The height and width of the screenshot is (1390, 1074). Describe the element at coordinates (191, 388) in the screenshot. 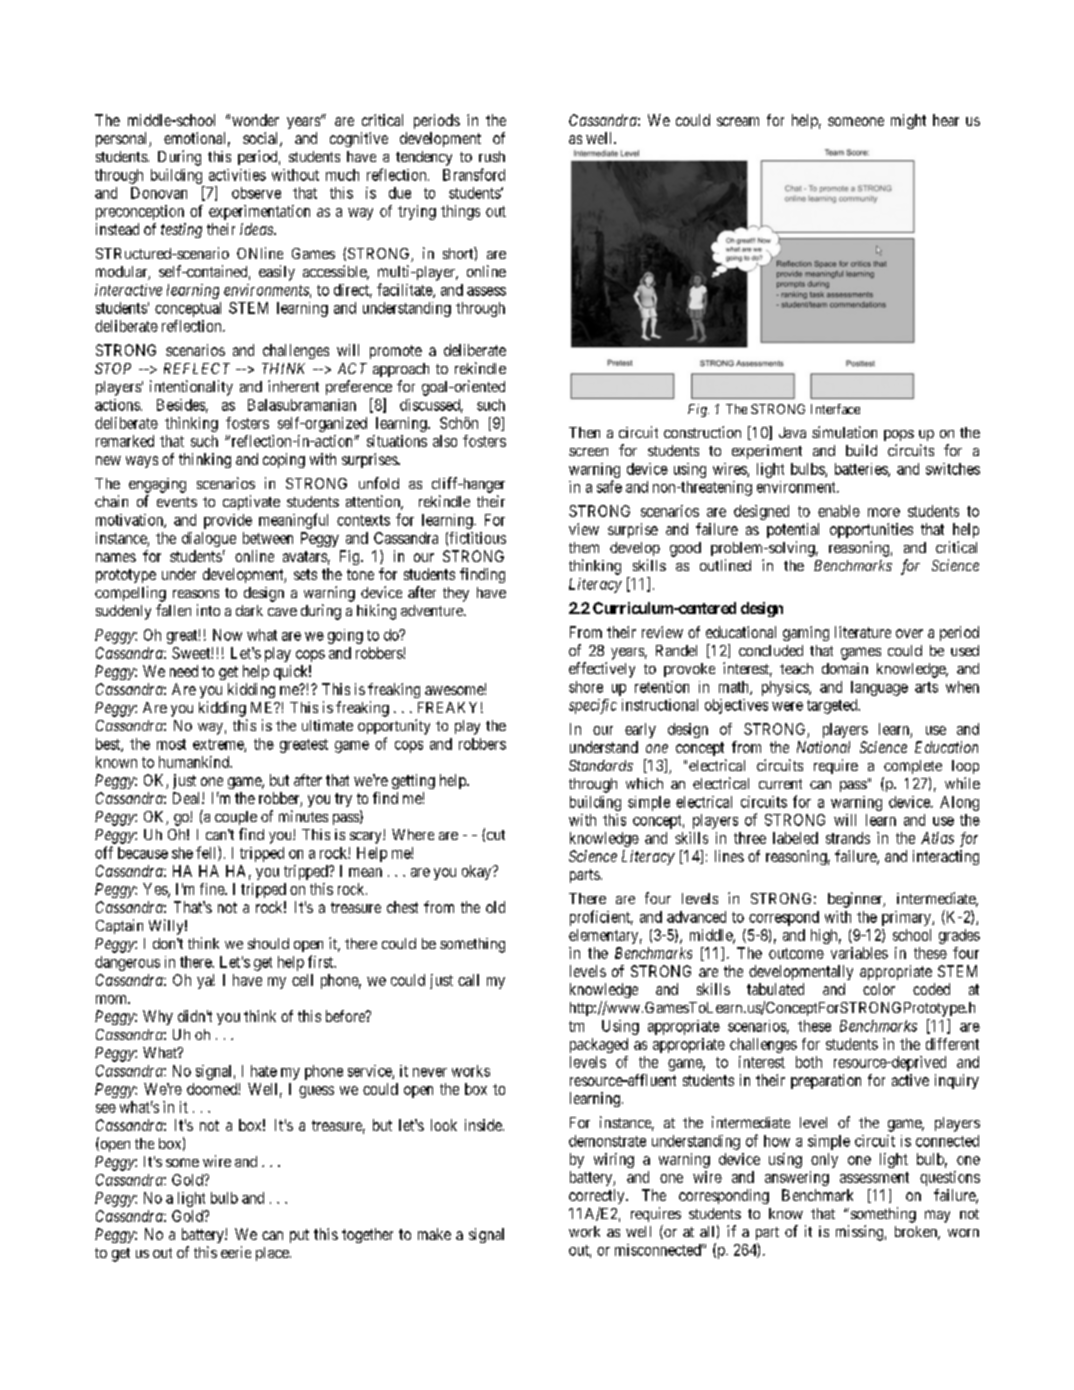

I see `intentionality` at that location.
